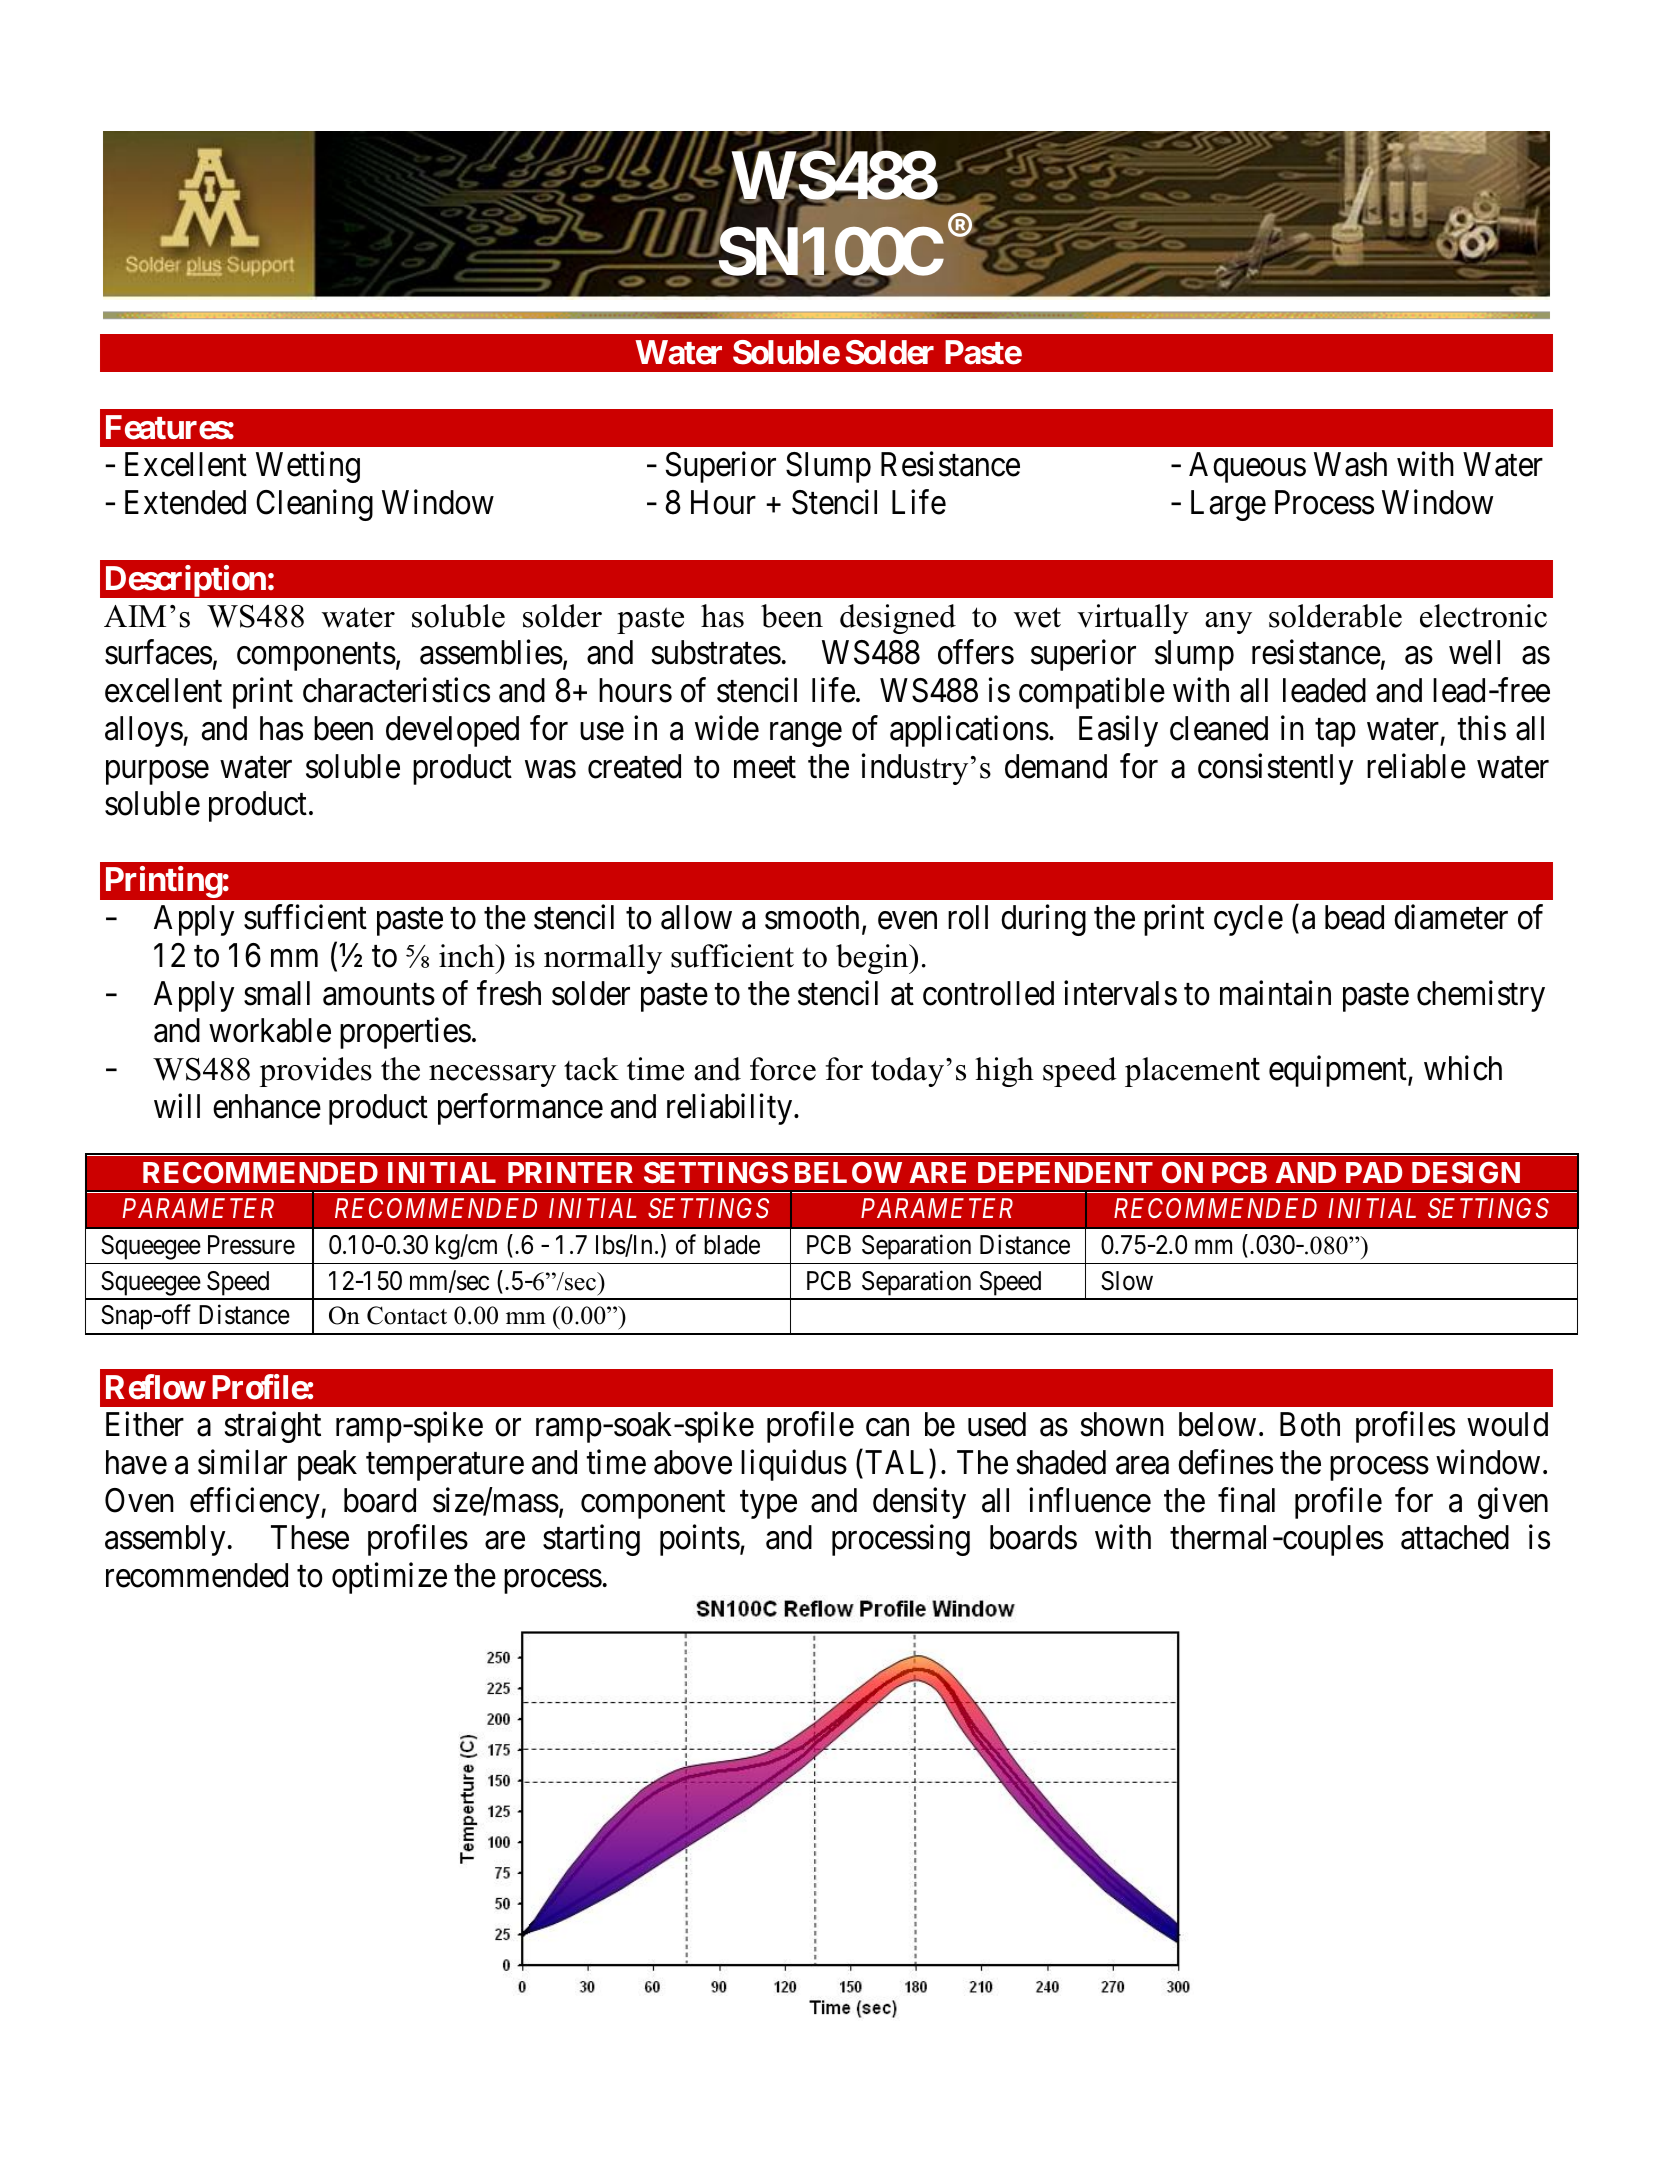 This screenshot has height=2164, width=1672. What do you see at coordinates (1354, 917) in the screenshot?
I see `bead` at bounding box center [1354, 917].
